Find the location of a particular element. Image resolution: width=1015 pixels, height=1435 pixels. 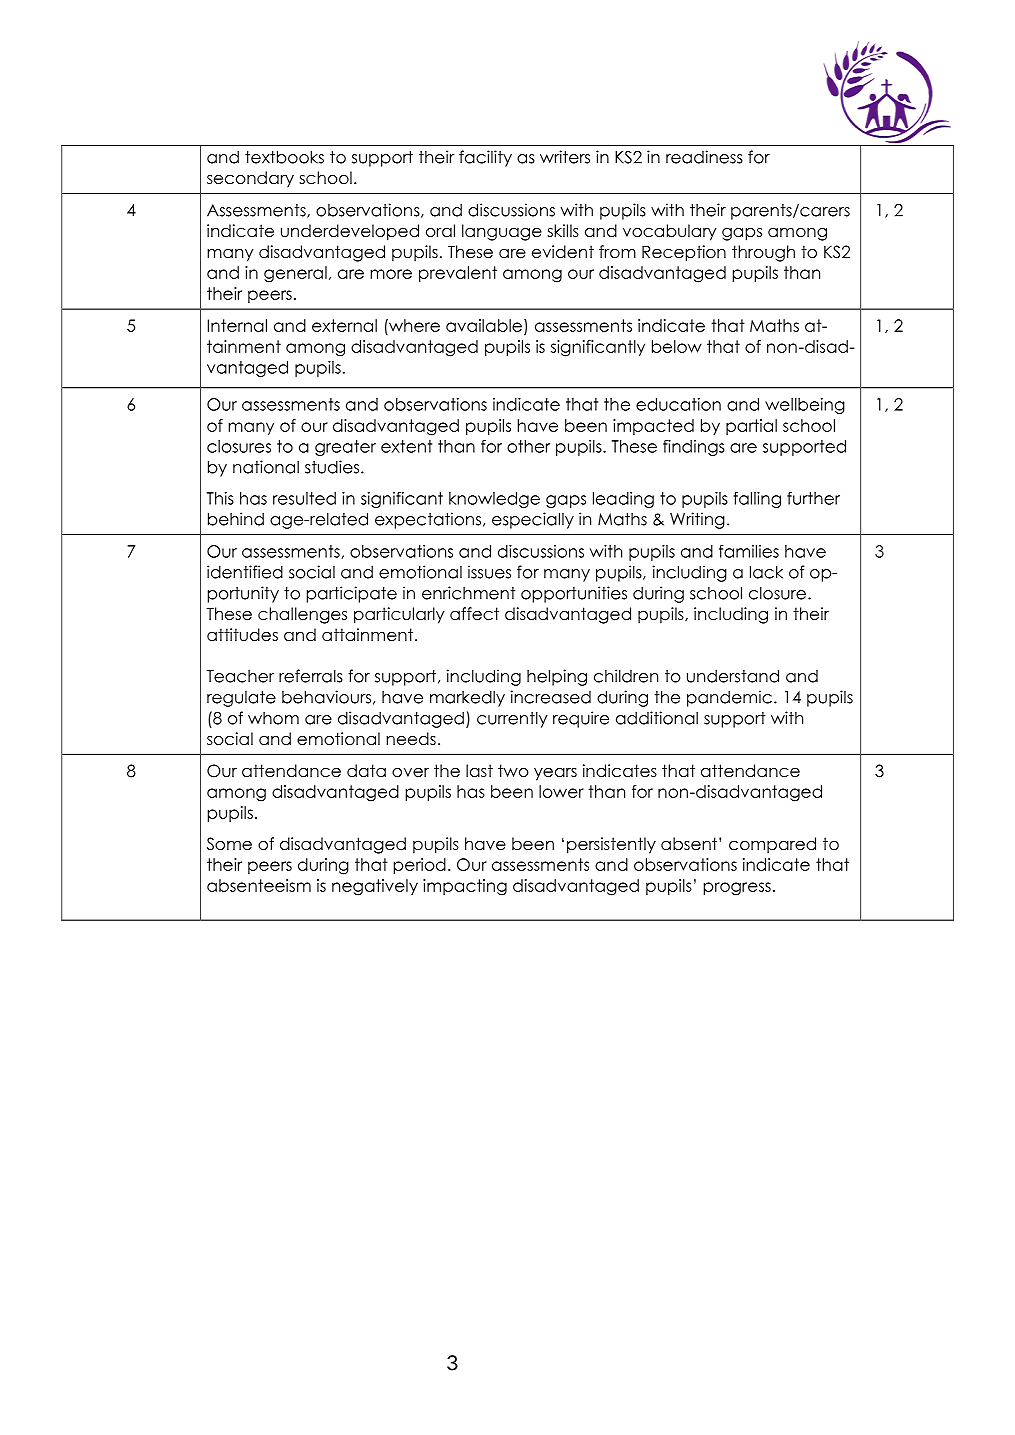

pandemic is located at coordinates (729, 698).
